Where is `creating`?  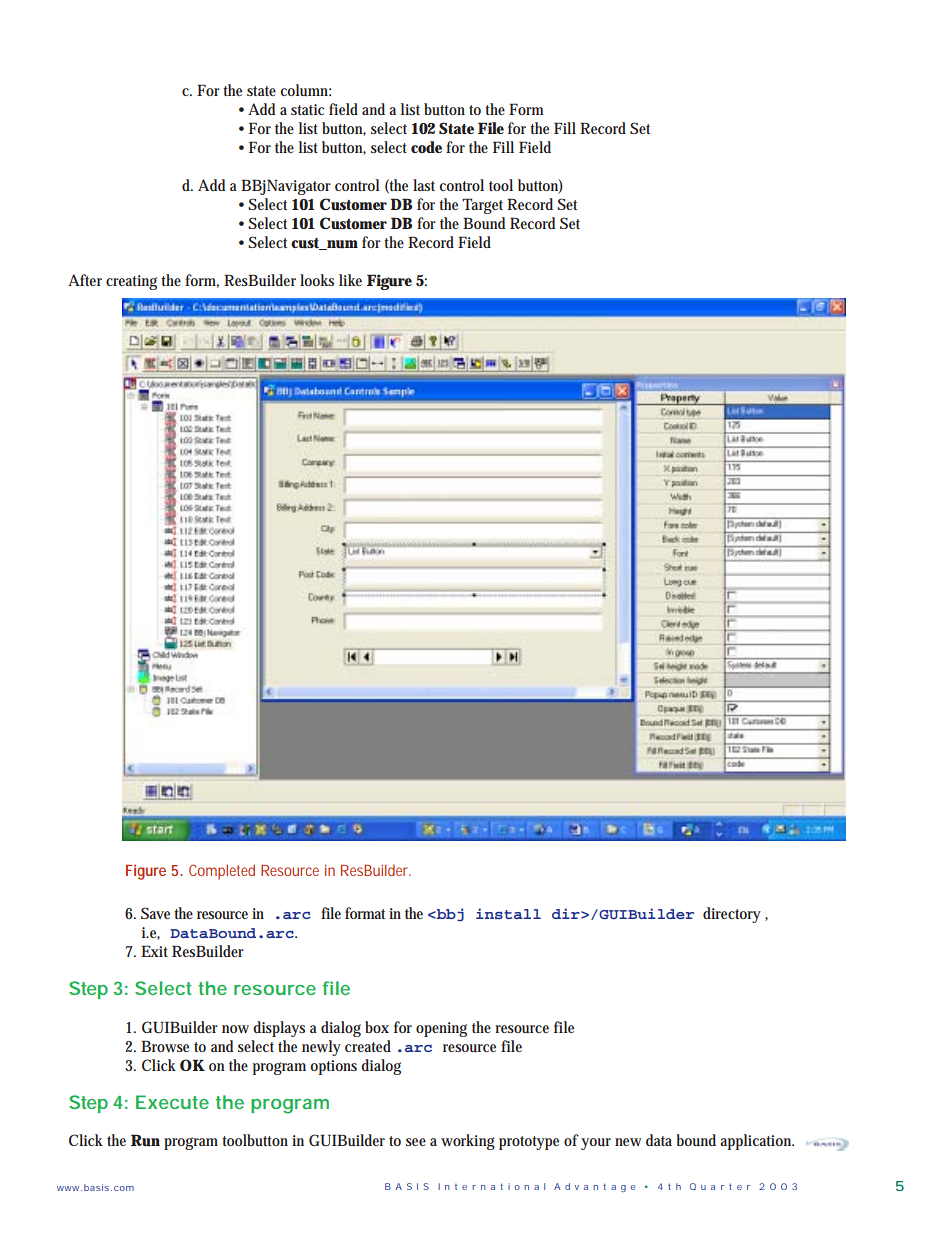 creating is located at coordinates (131, 282).
